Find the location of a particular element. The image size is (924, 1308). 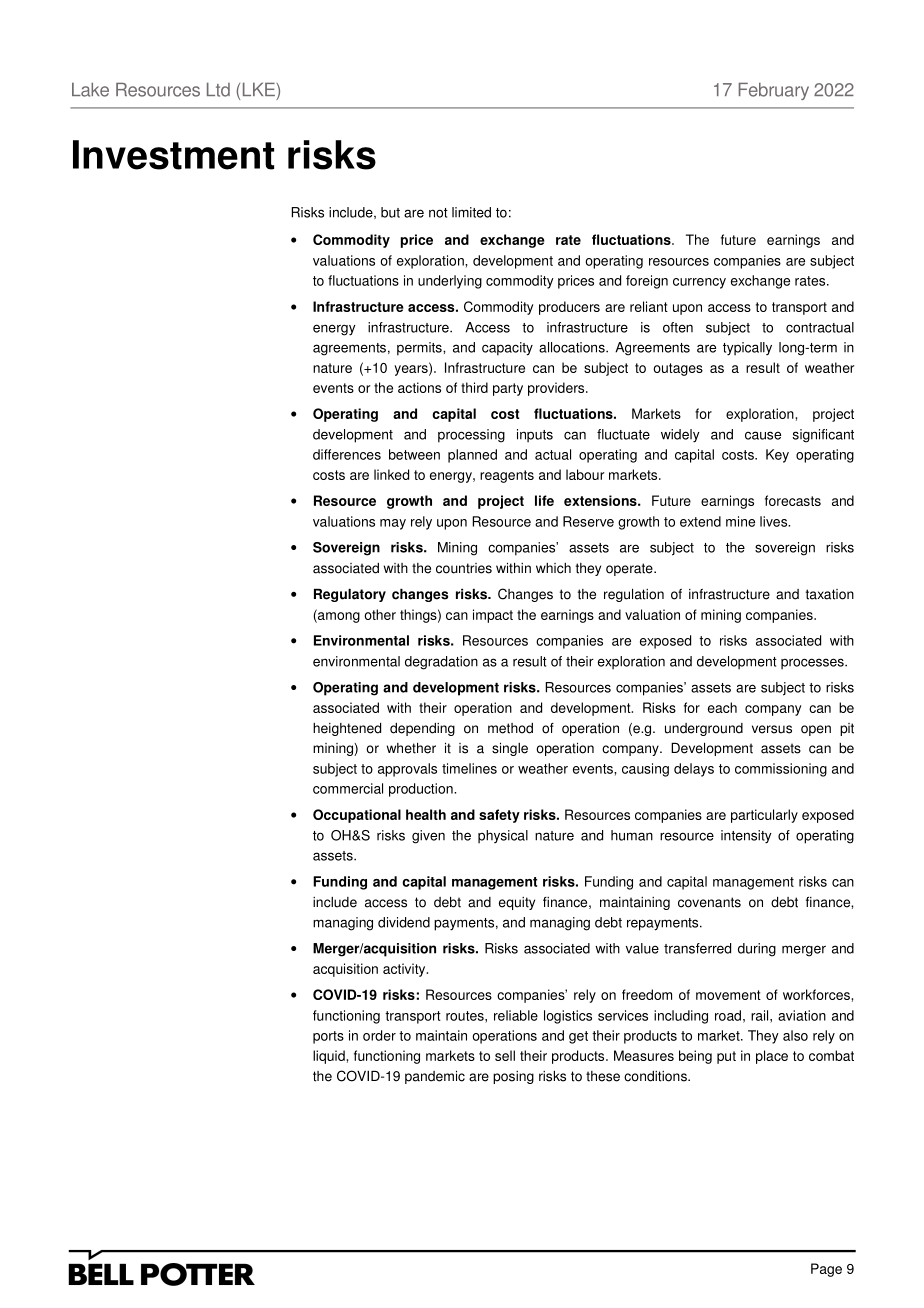

mine is located at coordinates (740, 521).
